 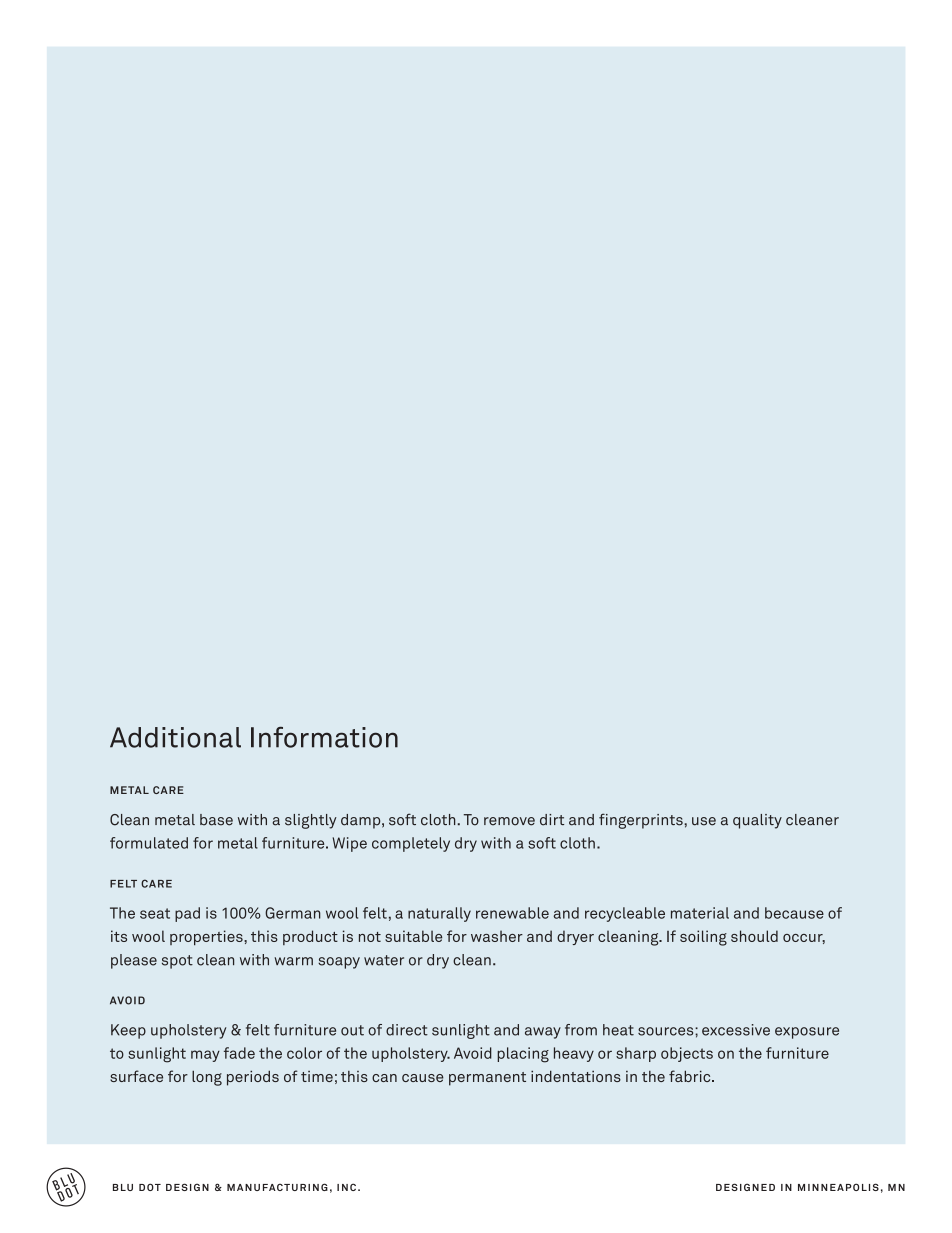 What do you see at coordinates (757, 821) in the screenshot?
I see `quality` at bounding box center [757, 821].
